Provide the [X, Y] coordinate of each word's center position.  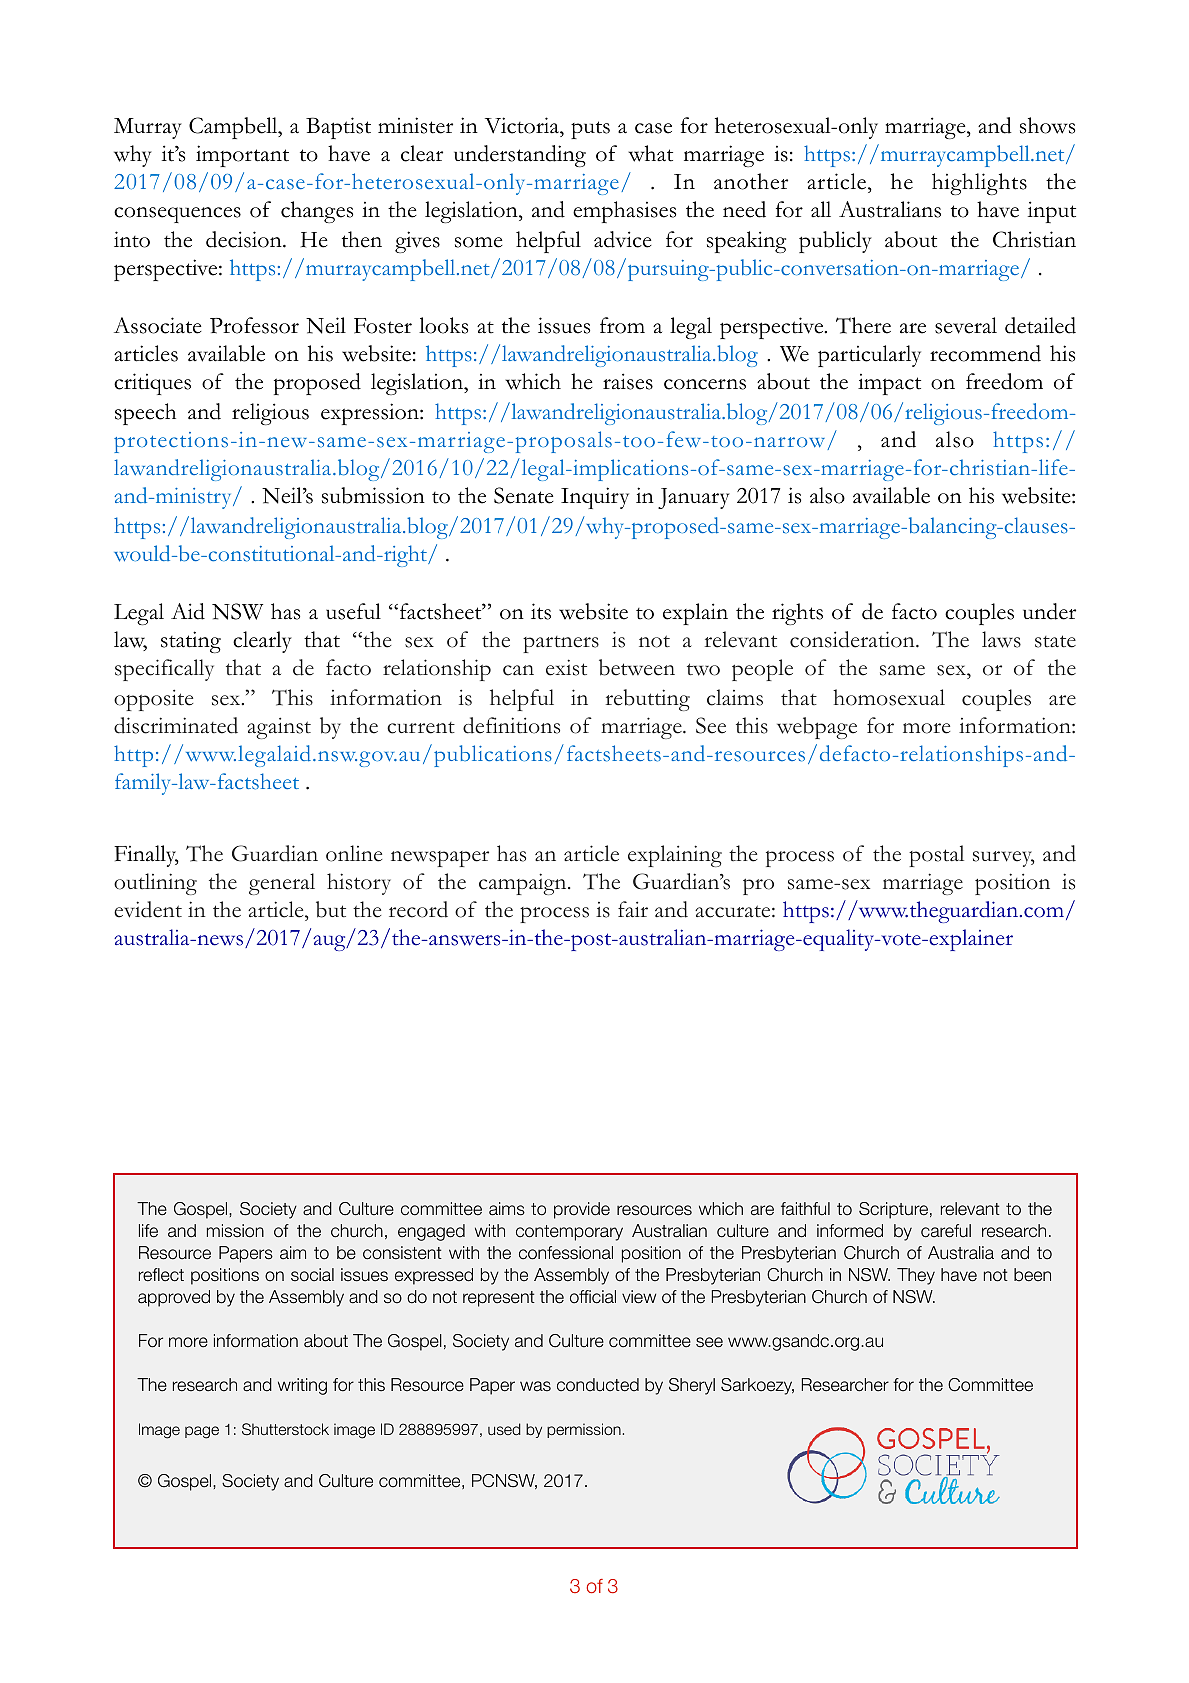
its [541, 611]
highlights [979, 184]
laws [1001, 639]
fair [633, 909]
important [242, 156]
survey [1004, 859]
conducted [598, 1385]
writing [302, 1386]
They [916, 1276]
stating [191, 642]
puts [590, 130]
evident [148, 909]
